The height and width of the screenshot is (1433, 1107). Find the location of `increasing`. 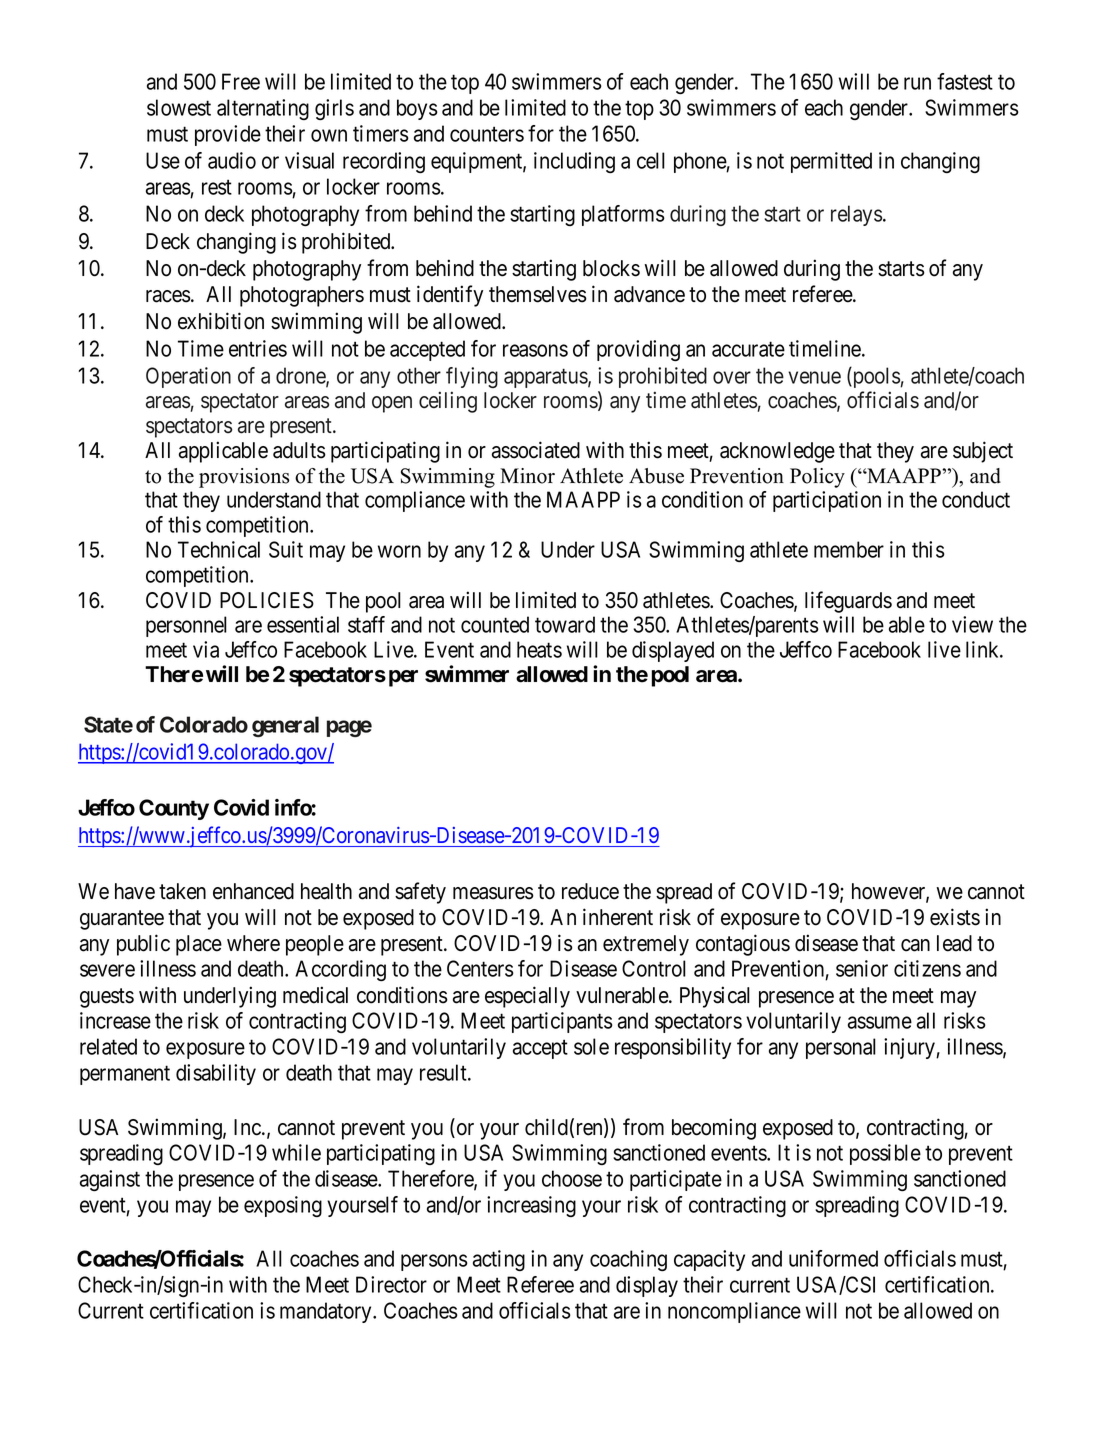

increasing is located at coordinates (531, 1206).
